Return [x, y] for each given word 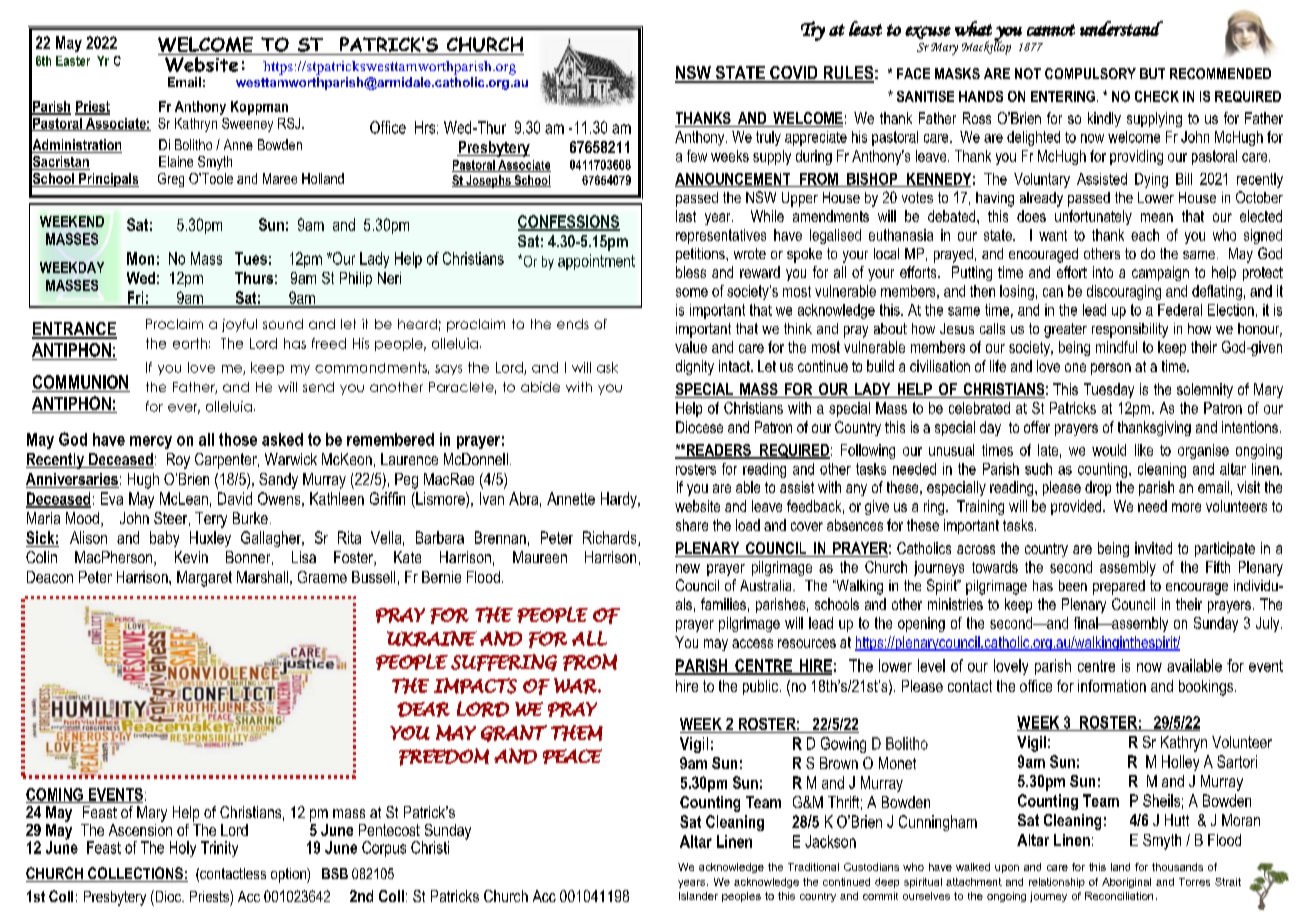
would [1109, 450]
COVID [794, 74]
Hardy [620, 500]
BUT [1152, 73]
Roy [178, 461]
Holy [183, 849]
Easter [73, 61]
